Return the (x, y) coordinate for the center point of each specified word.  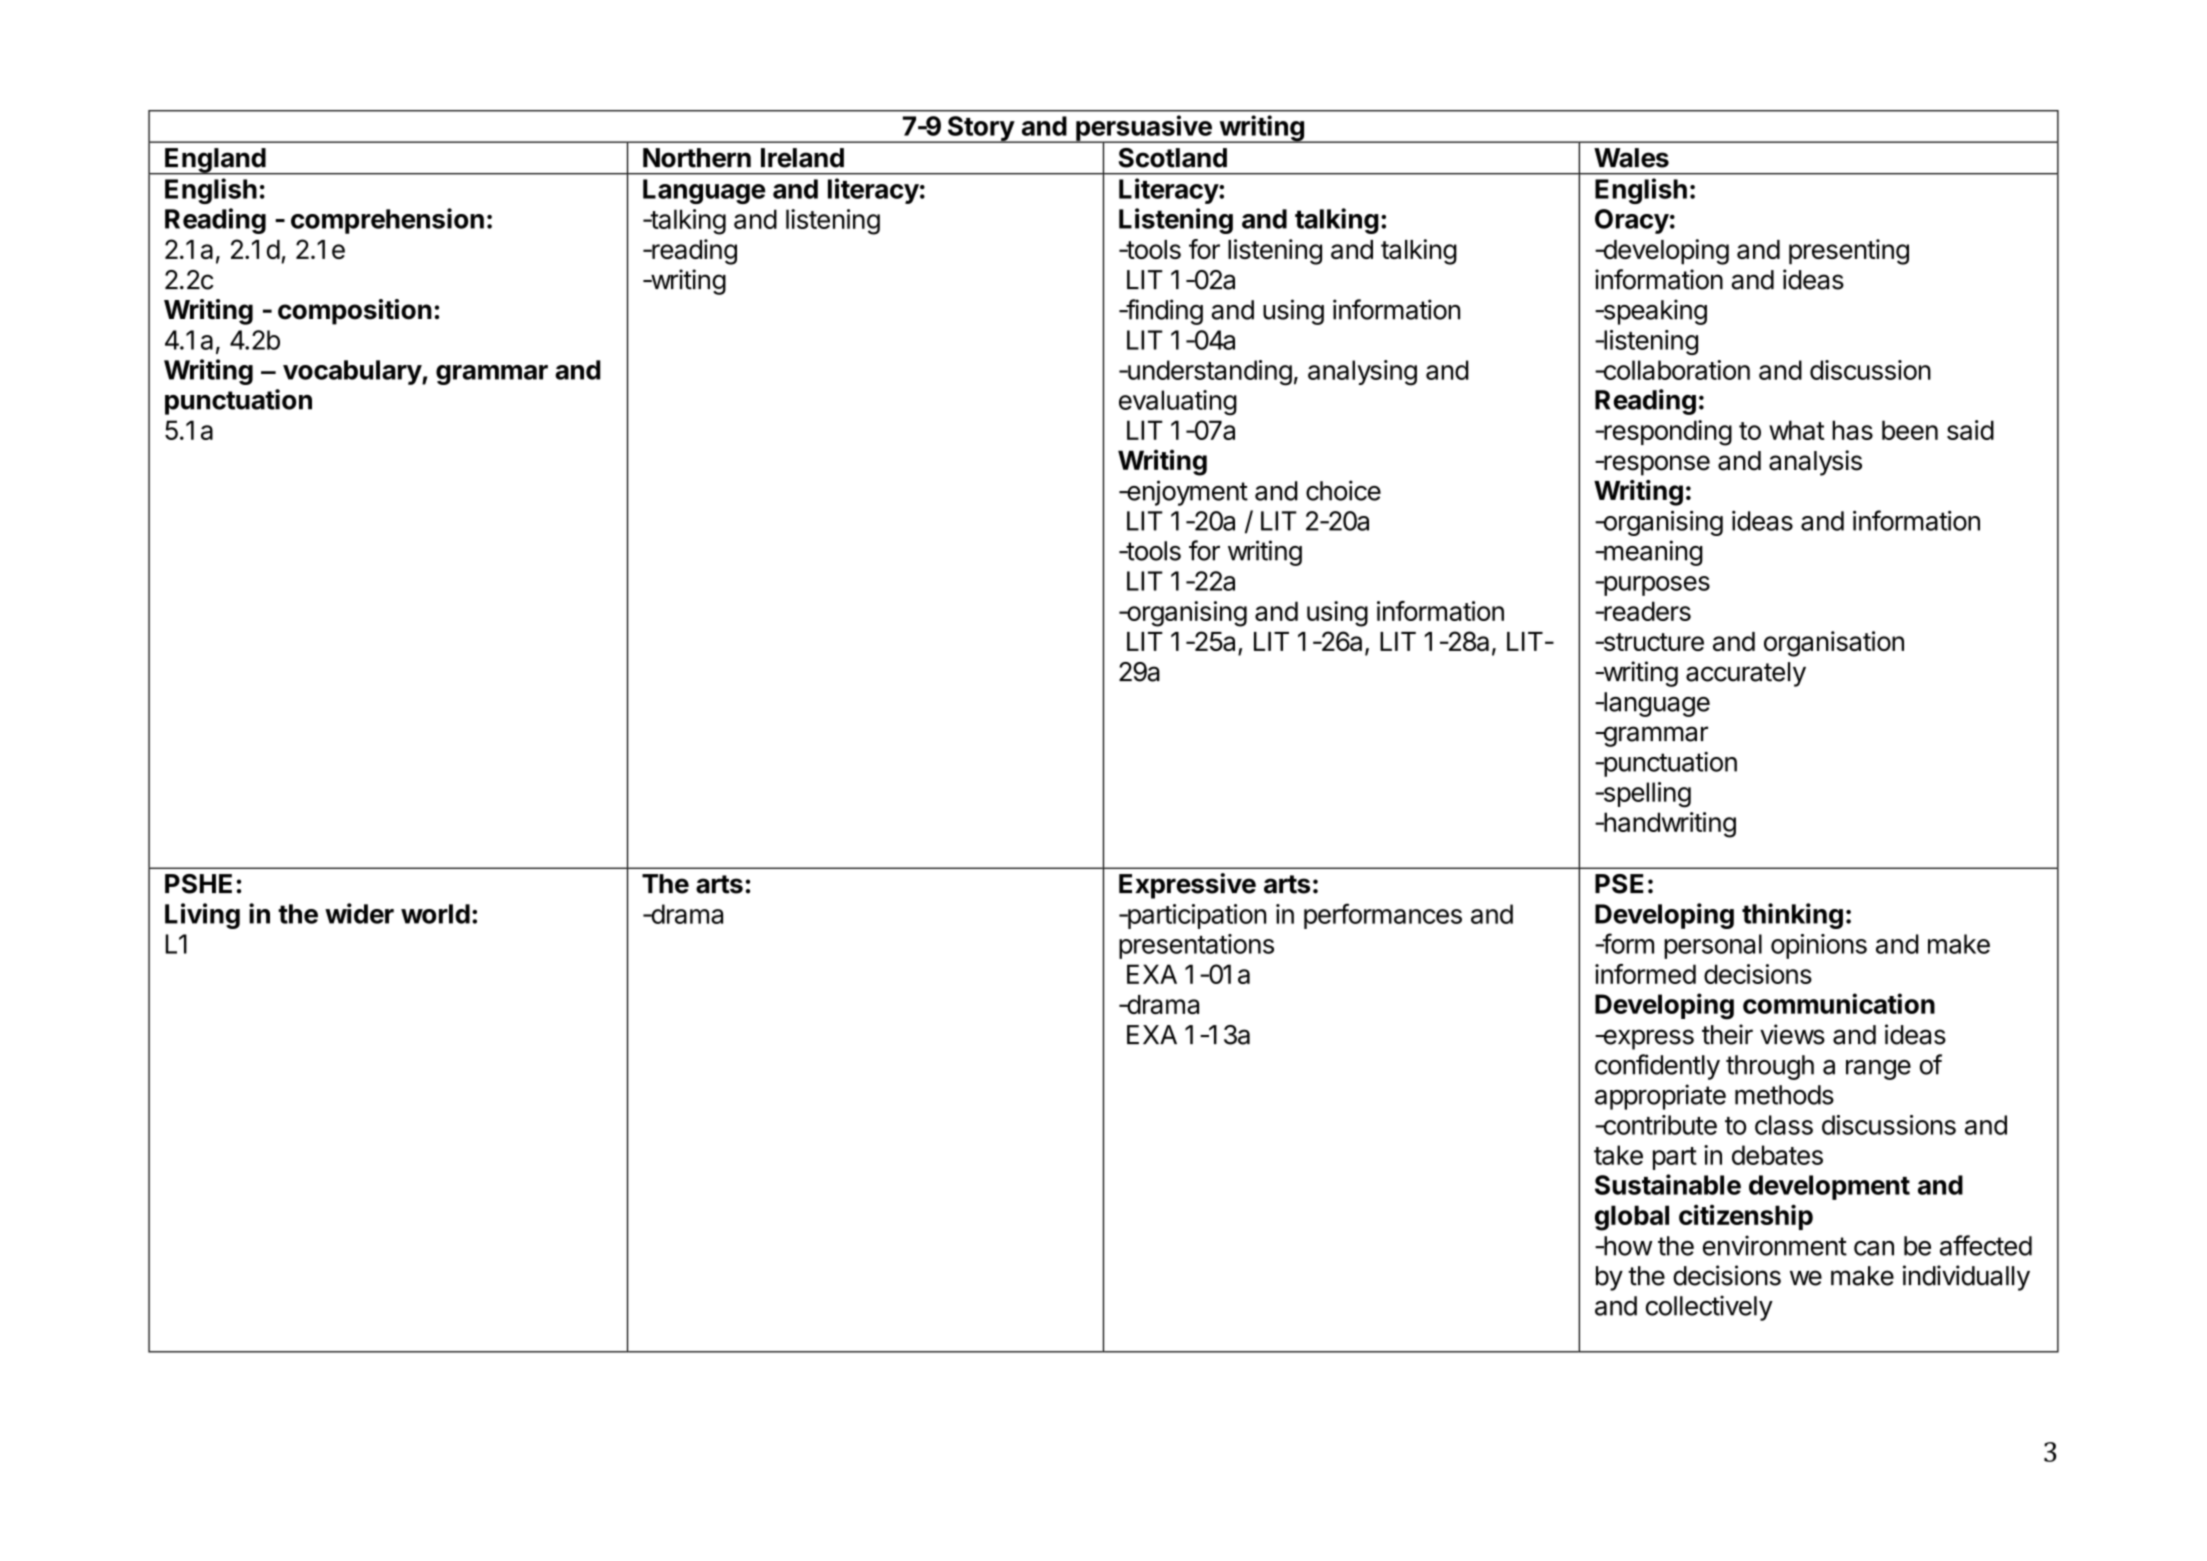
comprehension (387, 221)
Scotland (1173, 158)
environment (1775, 1245)
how (1627, 1246)
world (435, 914)
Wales (1631, 158)
